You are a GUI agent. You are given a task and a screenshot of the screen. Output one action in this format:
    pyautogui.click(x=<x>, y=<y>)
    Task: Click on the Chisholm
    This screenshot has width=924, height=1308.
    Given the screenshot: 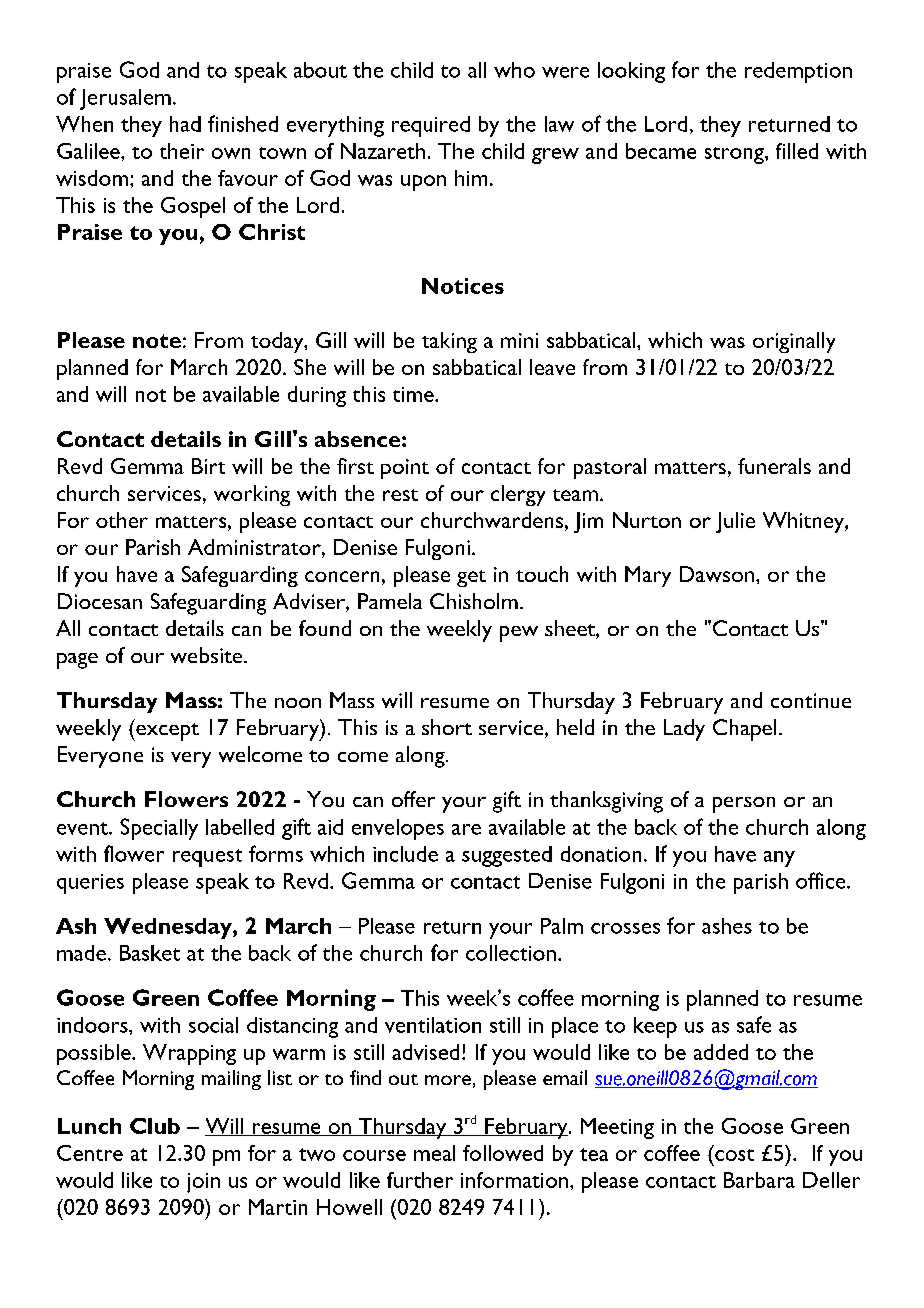 What is the action you would take?
    pyautogui.click(x=474, y=601)
